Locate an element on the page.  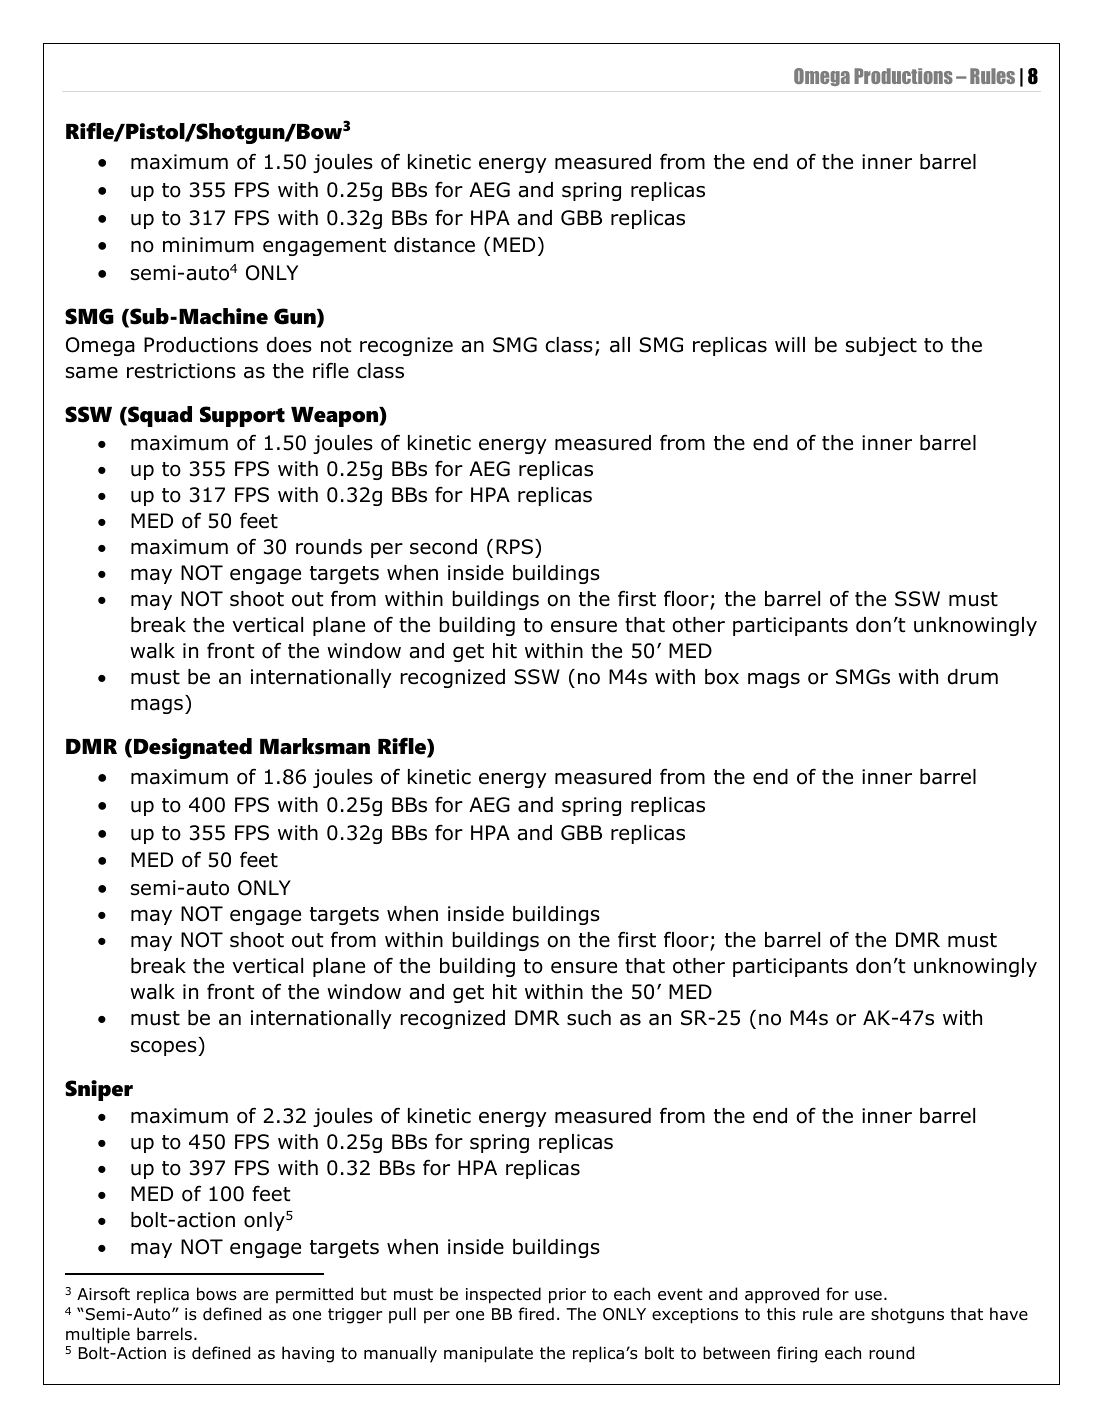
minimum is located at coordinates (208, 245).
